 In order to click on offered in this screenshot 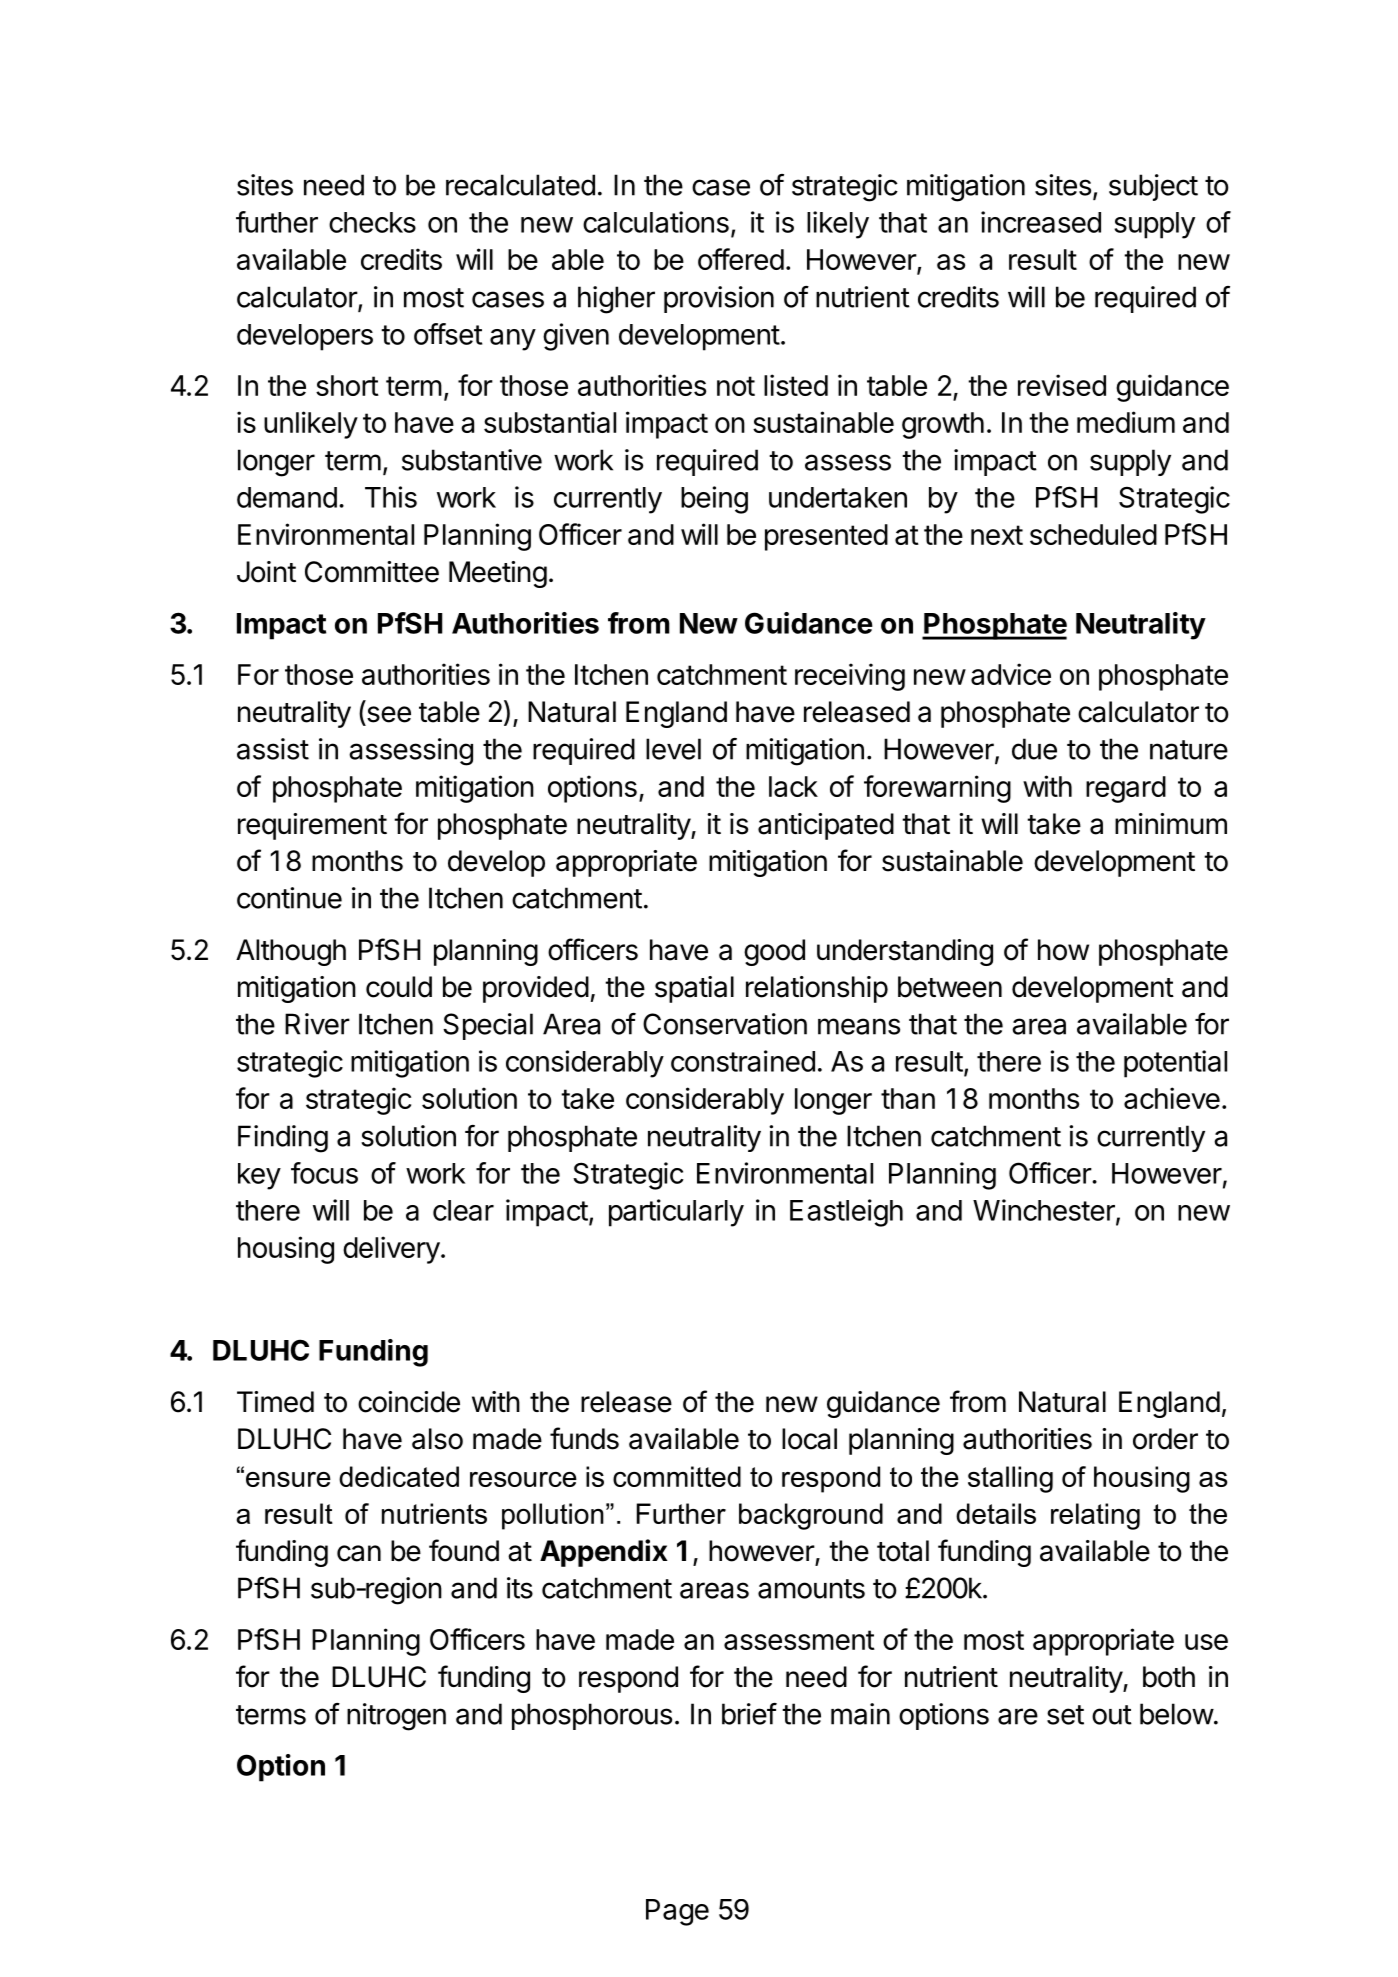, I will do `click(741, 259)`.
